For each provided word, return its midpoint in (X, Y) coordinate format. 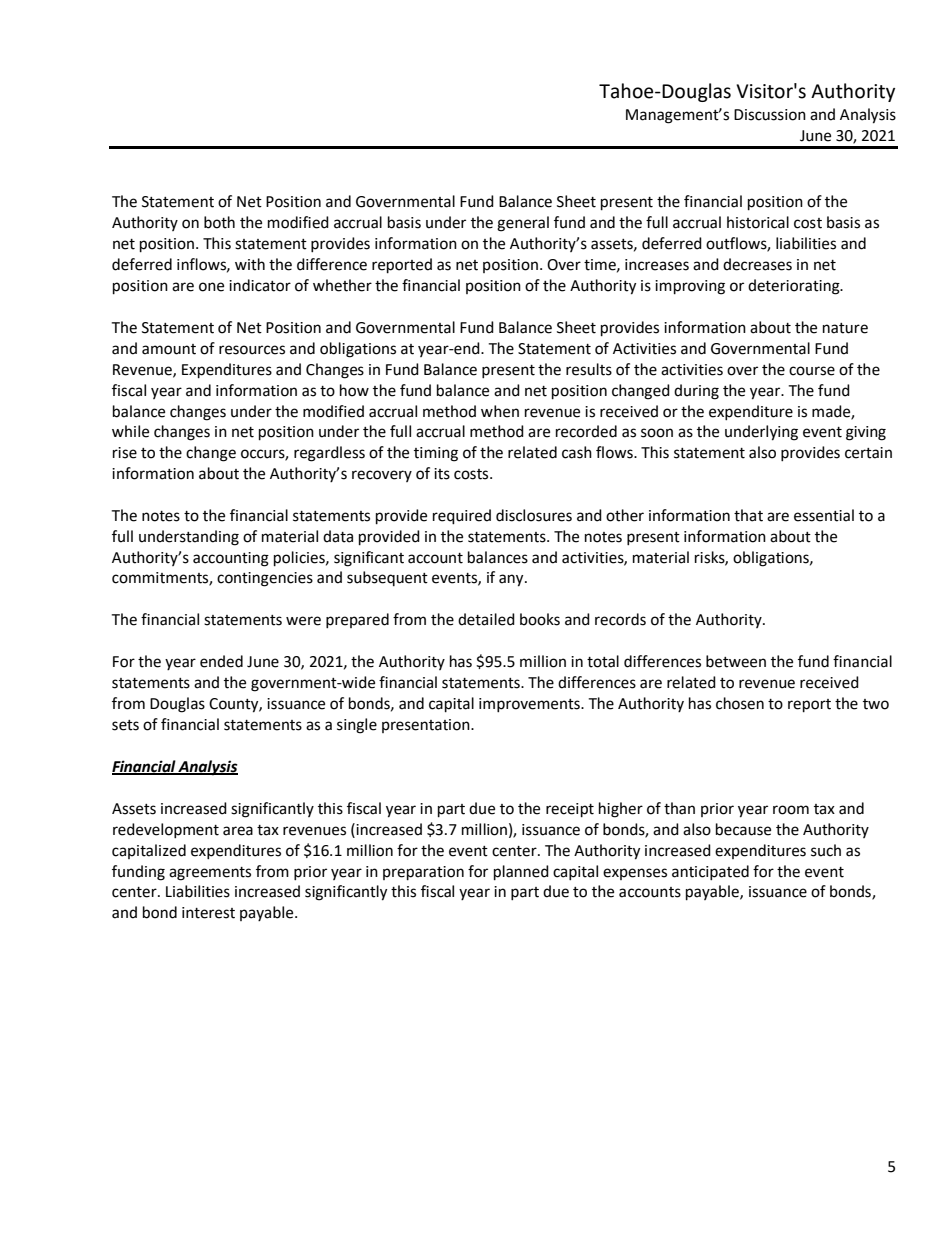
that (748, 515)
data (338, 536)
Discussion (770, 115)
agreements (210, 874)
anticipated (710, 872)
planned (521, 873)
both (219, 222)
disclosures (534, 515)
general (523, 224)
